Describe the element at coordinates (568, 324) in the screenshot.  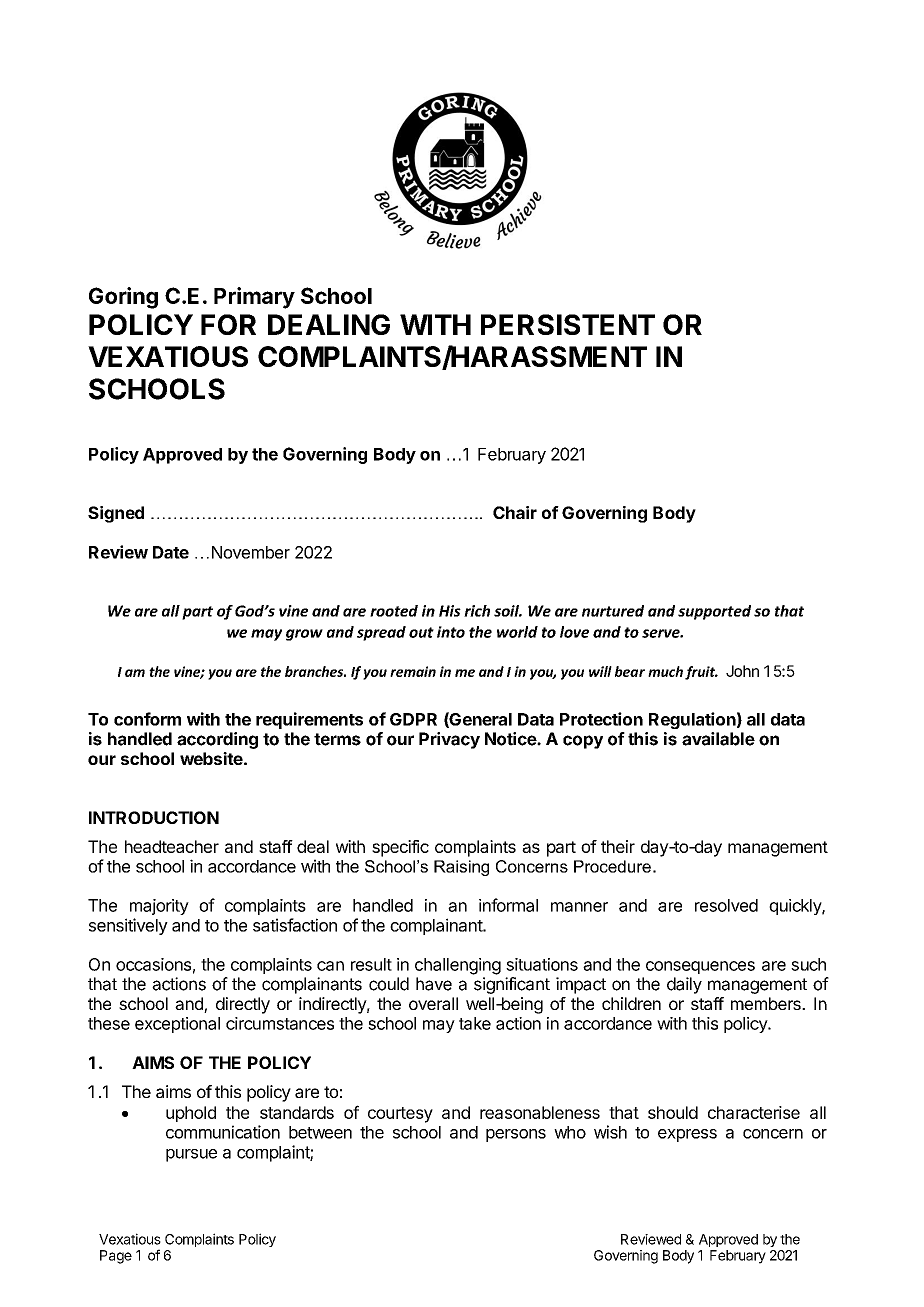
I see `PERSISTENT` at that location.
